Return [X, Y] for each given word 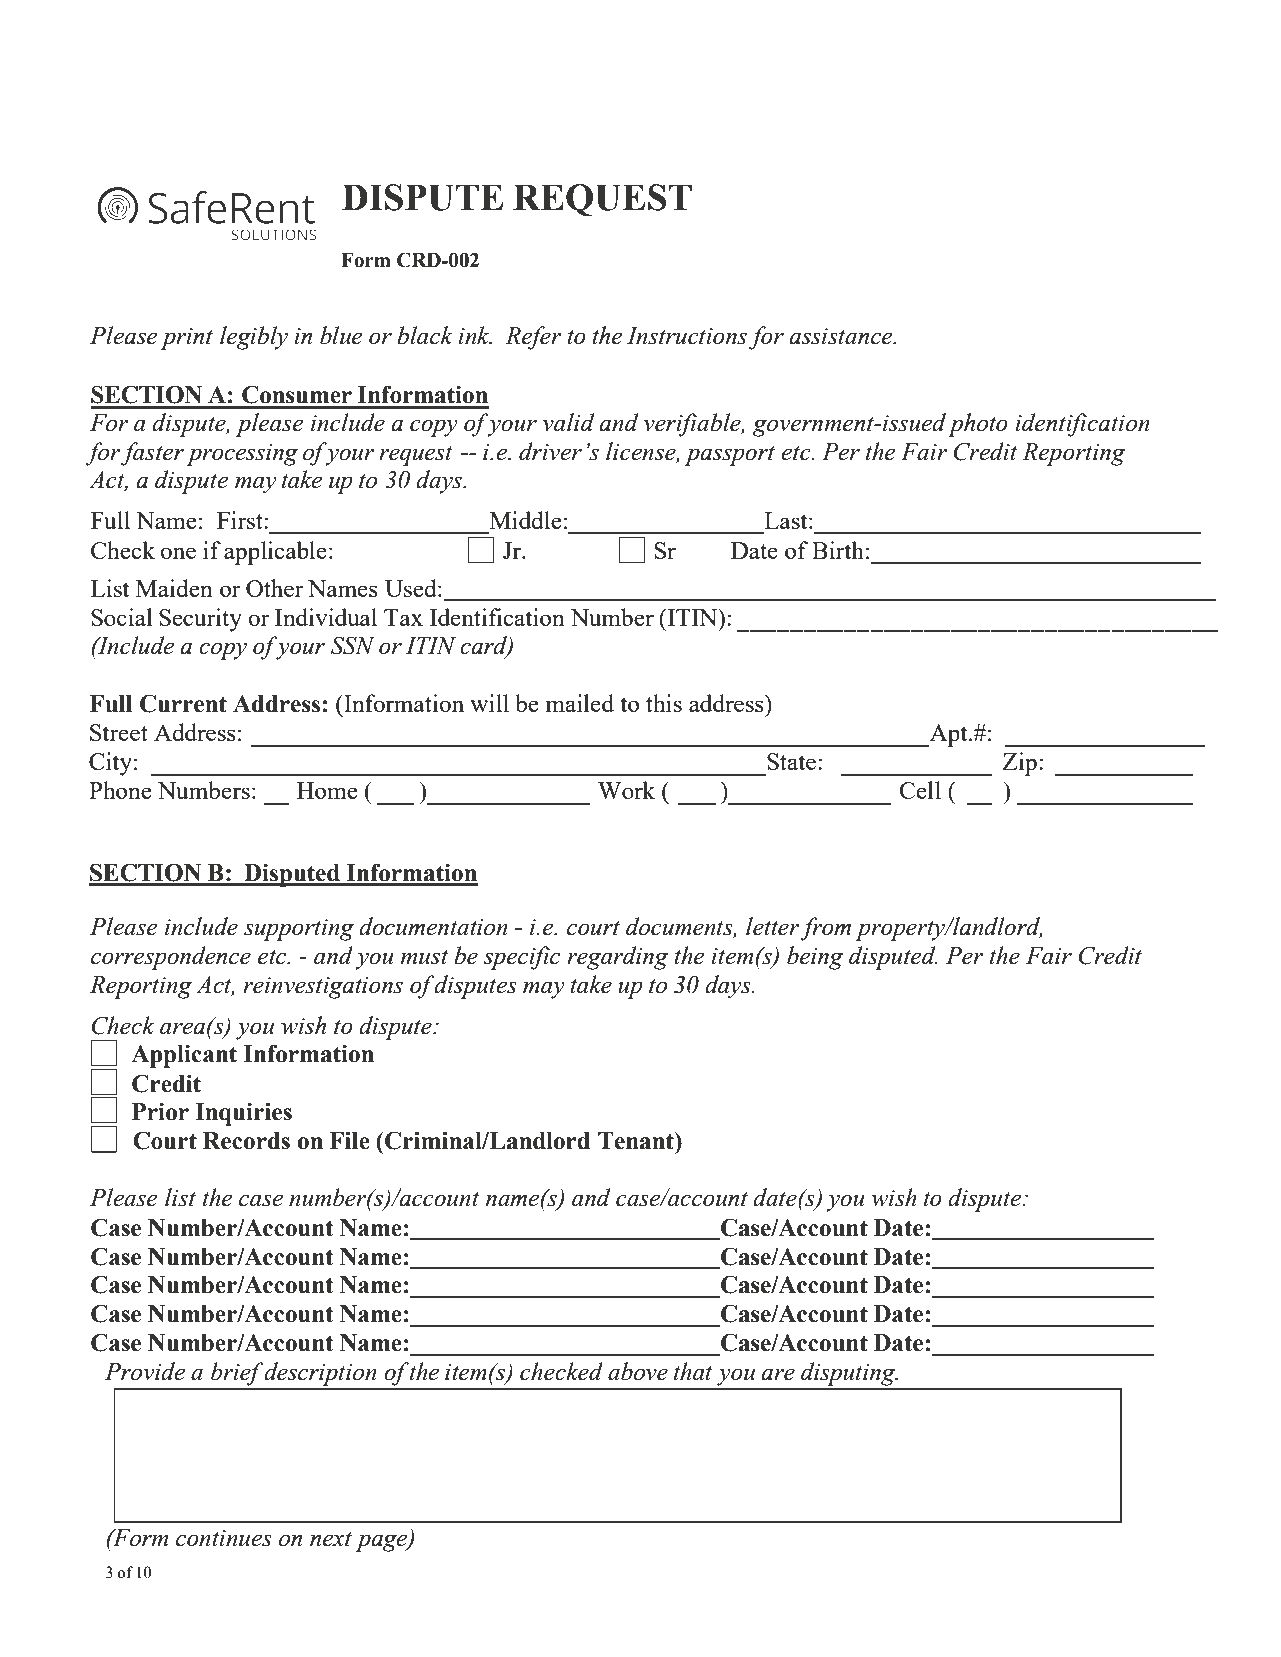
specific [522, 958]
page [382, 1543]
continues [224, 1538]
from [825, 929]
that [693, 1371]
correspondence [171, 958]
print [187, 339]
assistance [842, 336]
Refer [533, 338]
